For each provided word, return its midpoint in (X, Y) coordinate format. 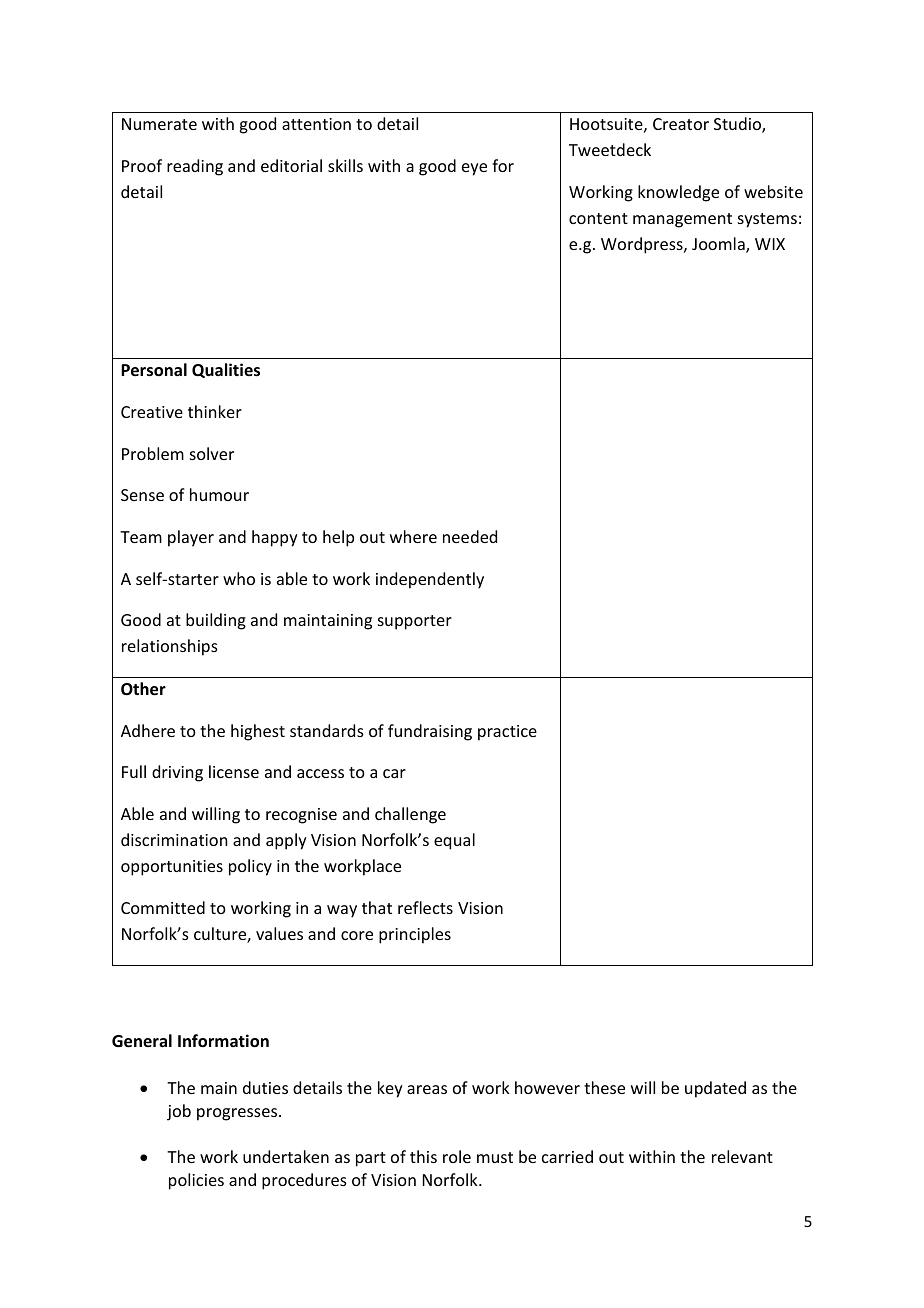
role (457, 1156)
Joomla (719, 245)
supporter (415, 622)
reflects (425, 907)
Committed (163, 907)
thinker (215, 411)
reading (195, 167)
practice (507, 733)
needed (470, 536)
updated (715, 1089)
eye (474, 169)
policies (196, 1181)
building (216, 621)
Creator (681, 124)
